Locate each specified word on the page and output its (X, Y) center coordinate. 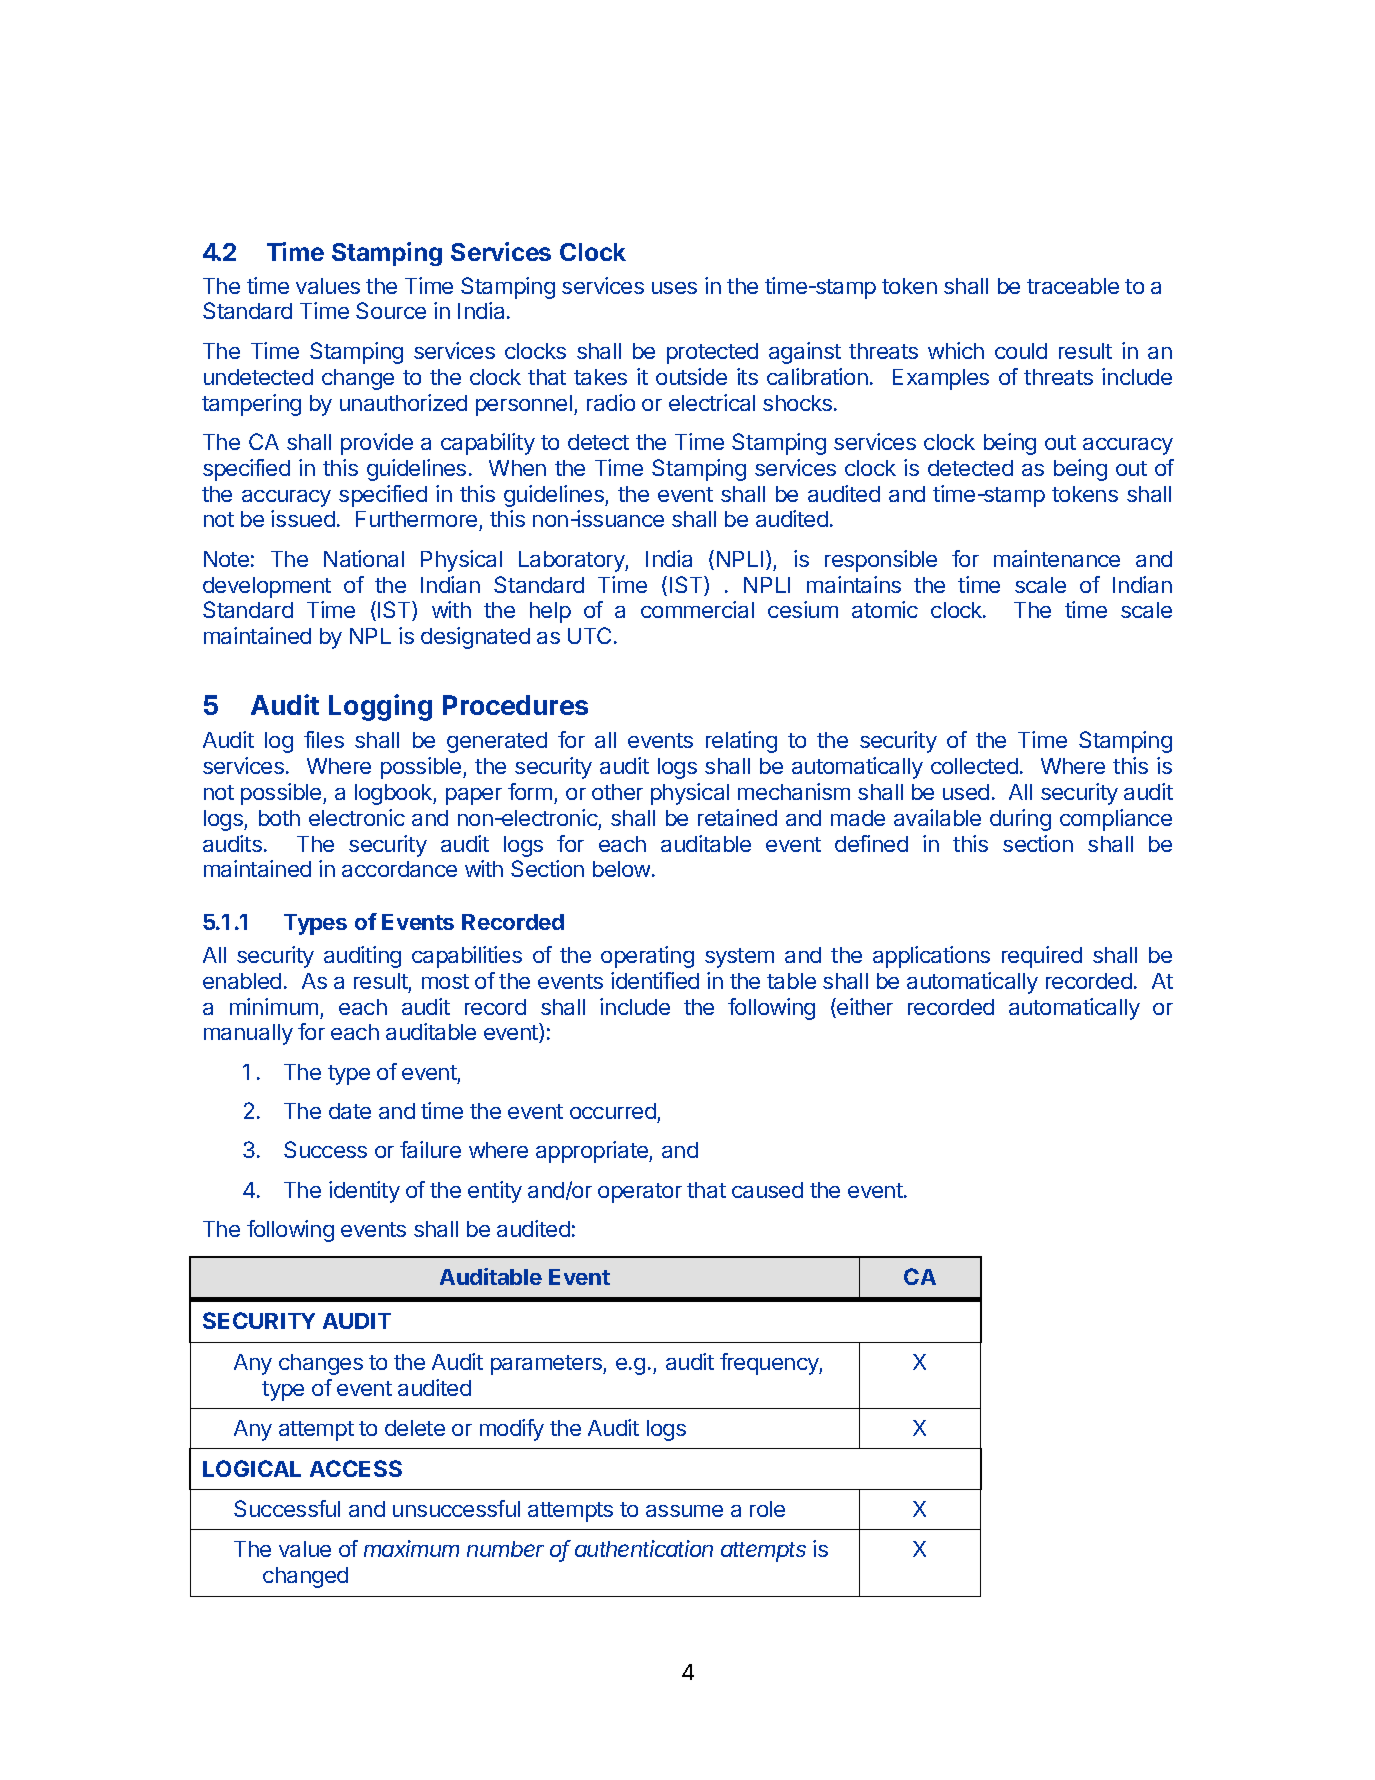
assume (684, 1511)
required (1042, 957)
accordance (399, 869)
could (1021, 351)
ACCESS (356, 1468)
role (767, 1509)
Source (391, 310)
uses (674, 288)
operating (647, 957)
